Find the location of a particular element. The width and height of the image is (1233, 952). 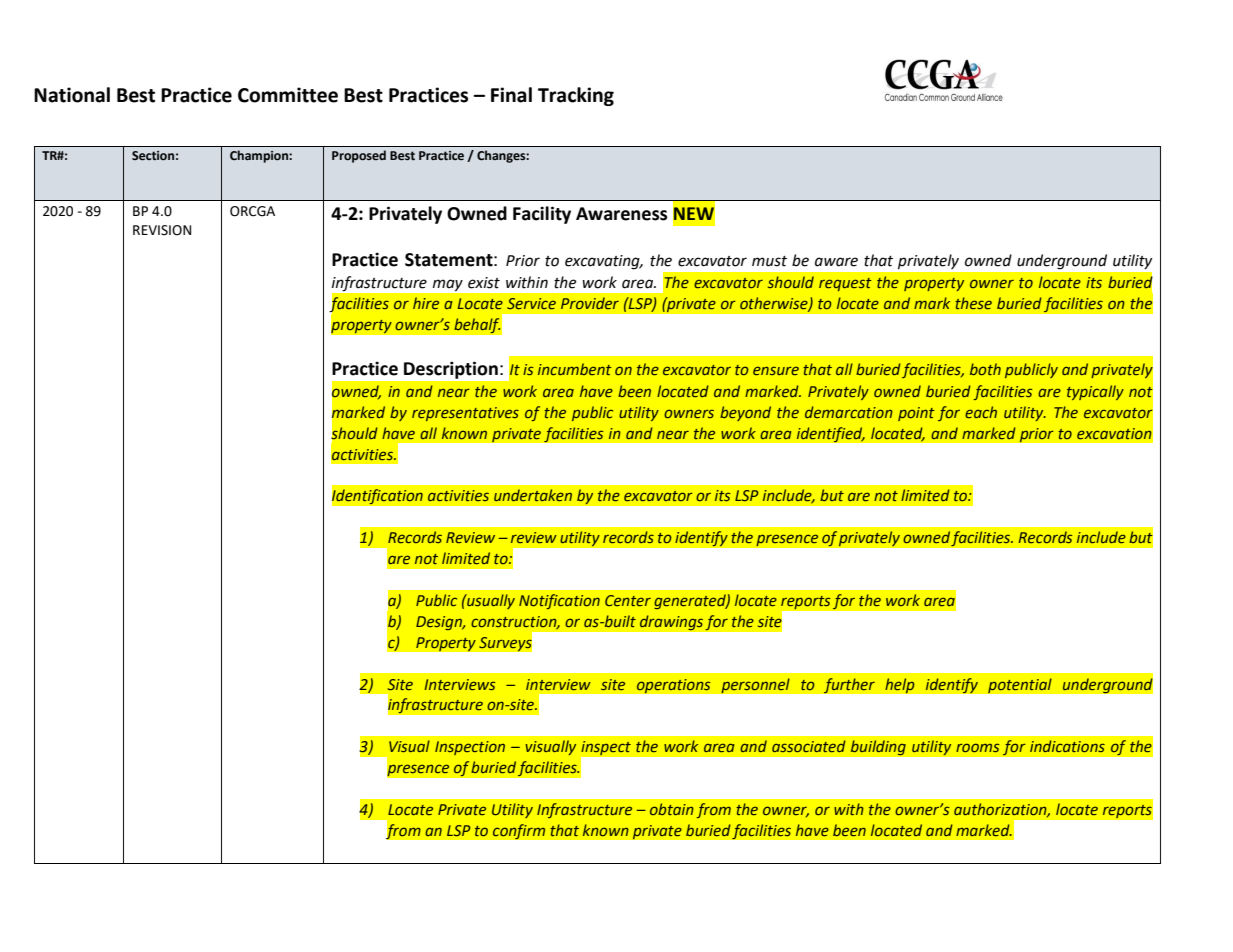

potential is located at coordinates (1020, 686).
